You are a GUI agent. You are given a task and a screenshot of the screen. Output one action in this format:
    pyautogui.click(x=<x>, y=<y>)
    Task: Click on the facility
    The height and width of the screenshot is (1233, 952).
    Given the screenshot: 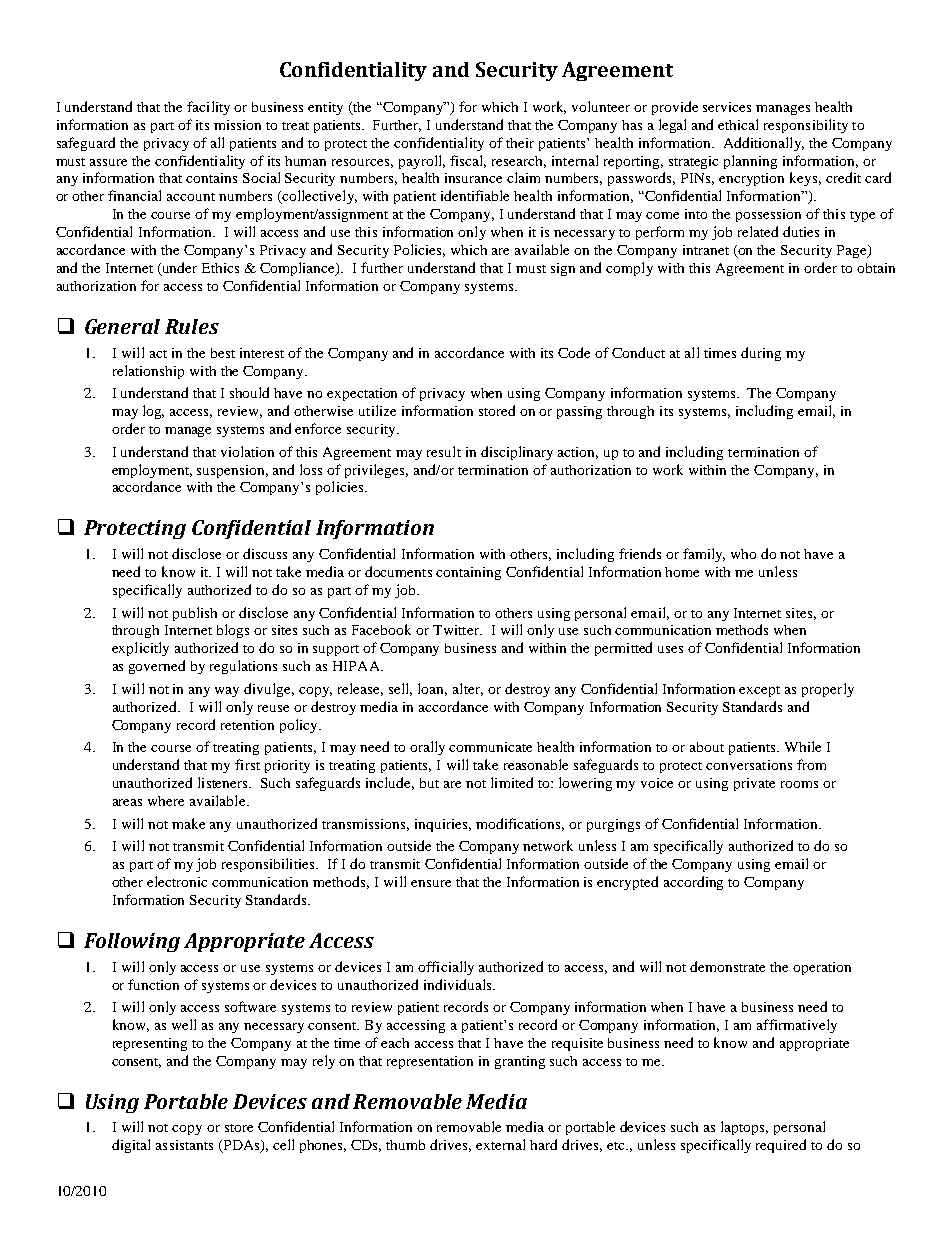 What is the action you would take?
    pyautogui.click(x=208, y=108)
